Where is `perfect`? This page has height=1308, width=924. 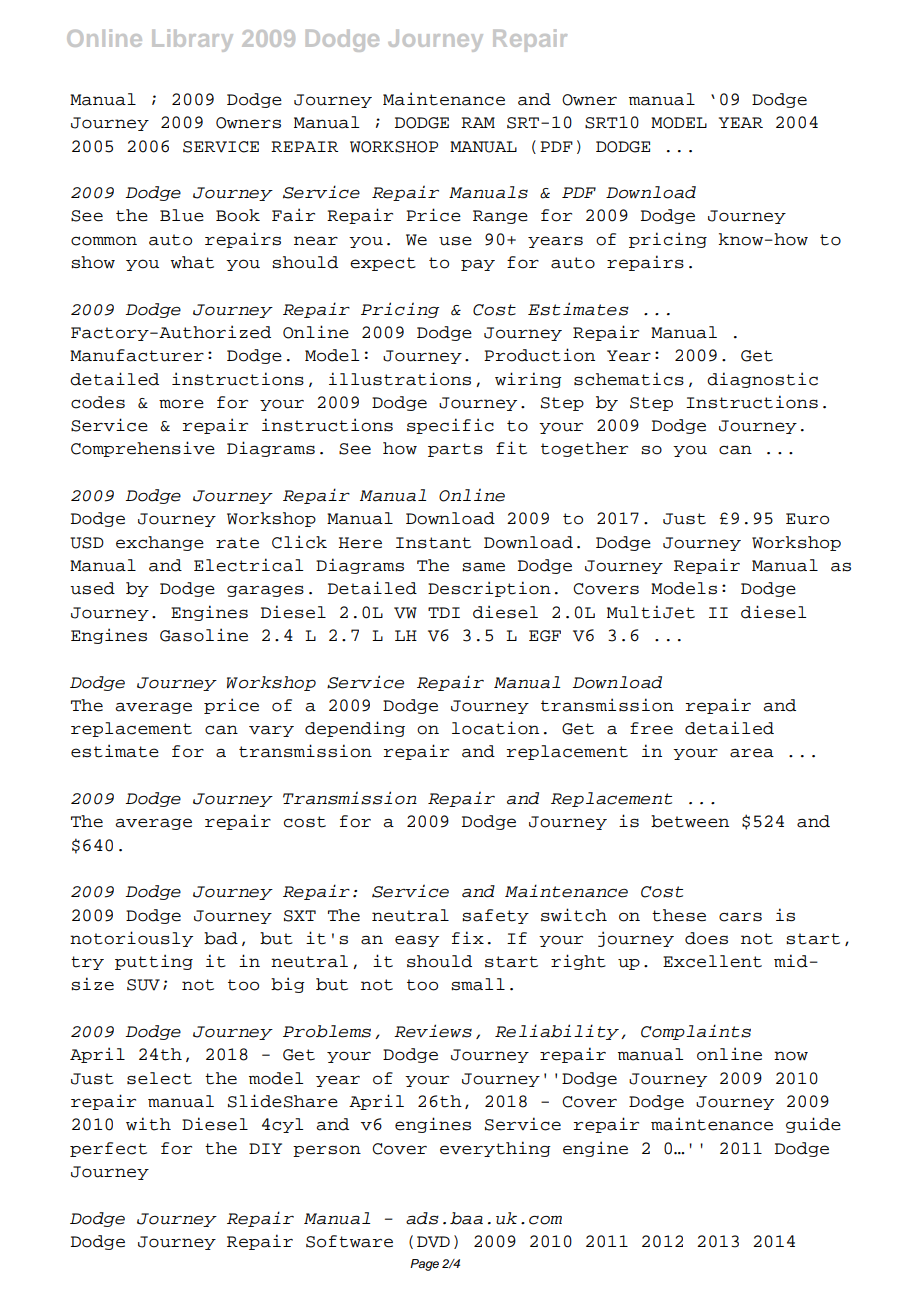
perfect is located at coordinates (108, 1149).
